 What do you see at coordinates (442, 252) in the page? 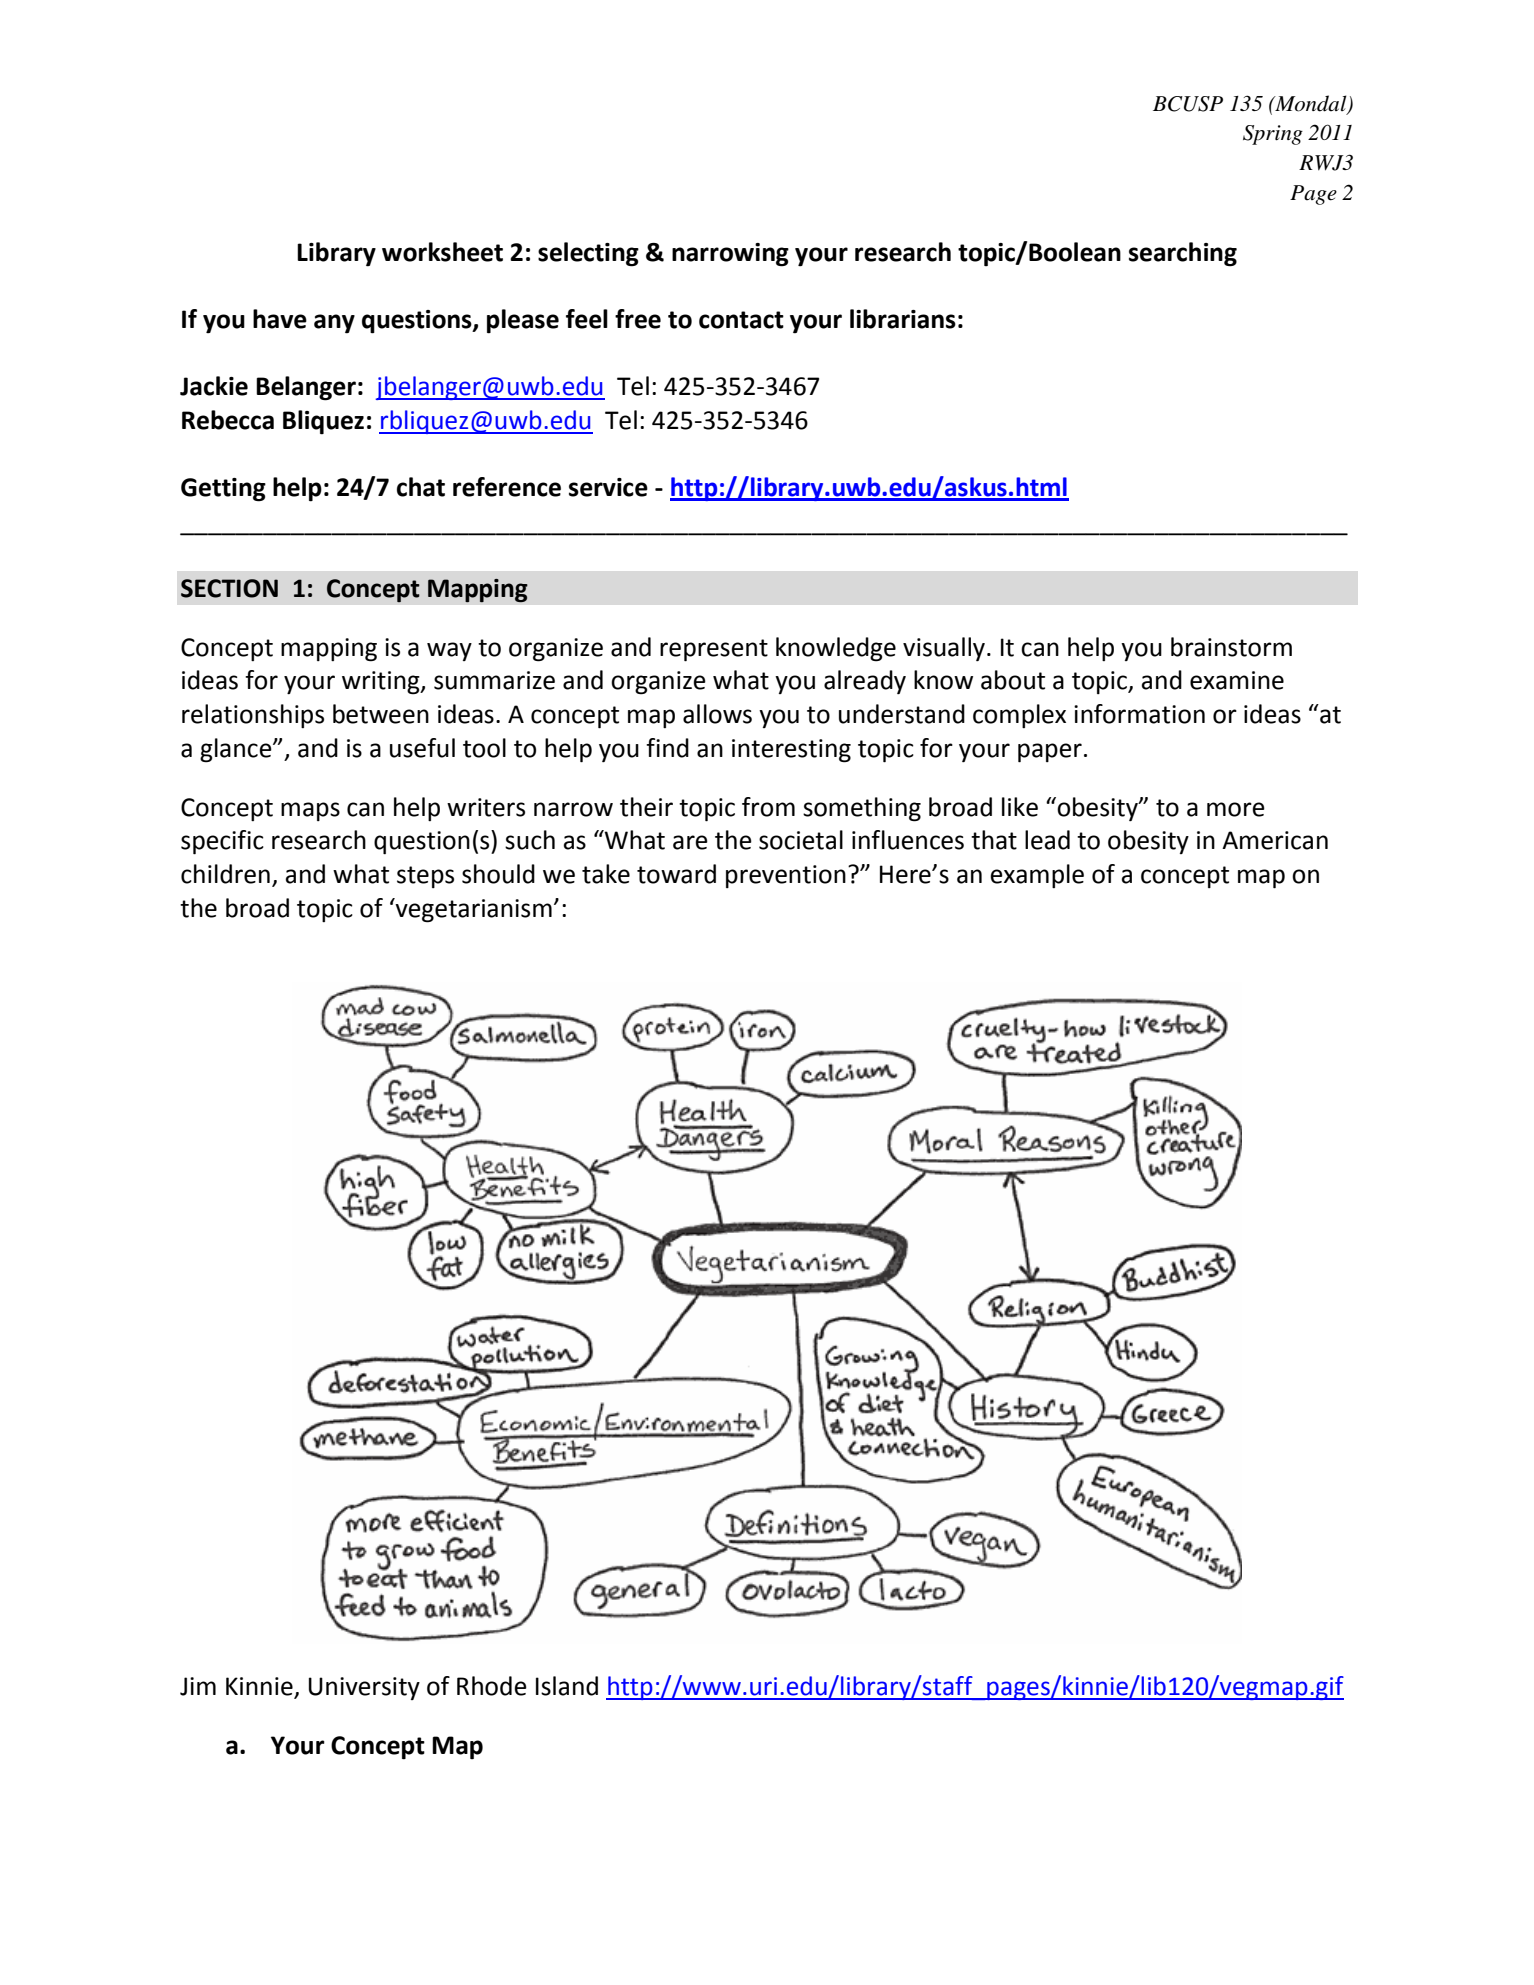
I see `worksheet` at bounding box center [442, 252].
